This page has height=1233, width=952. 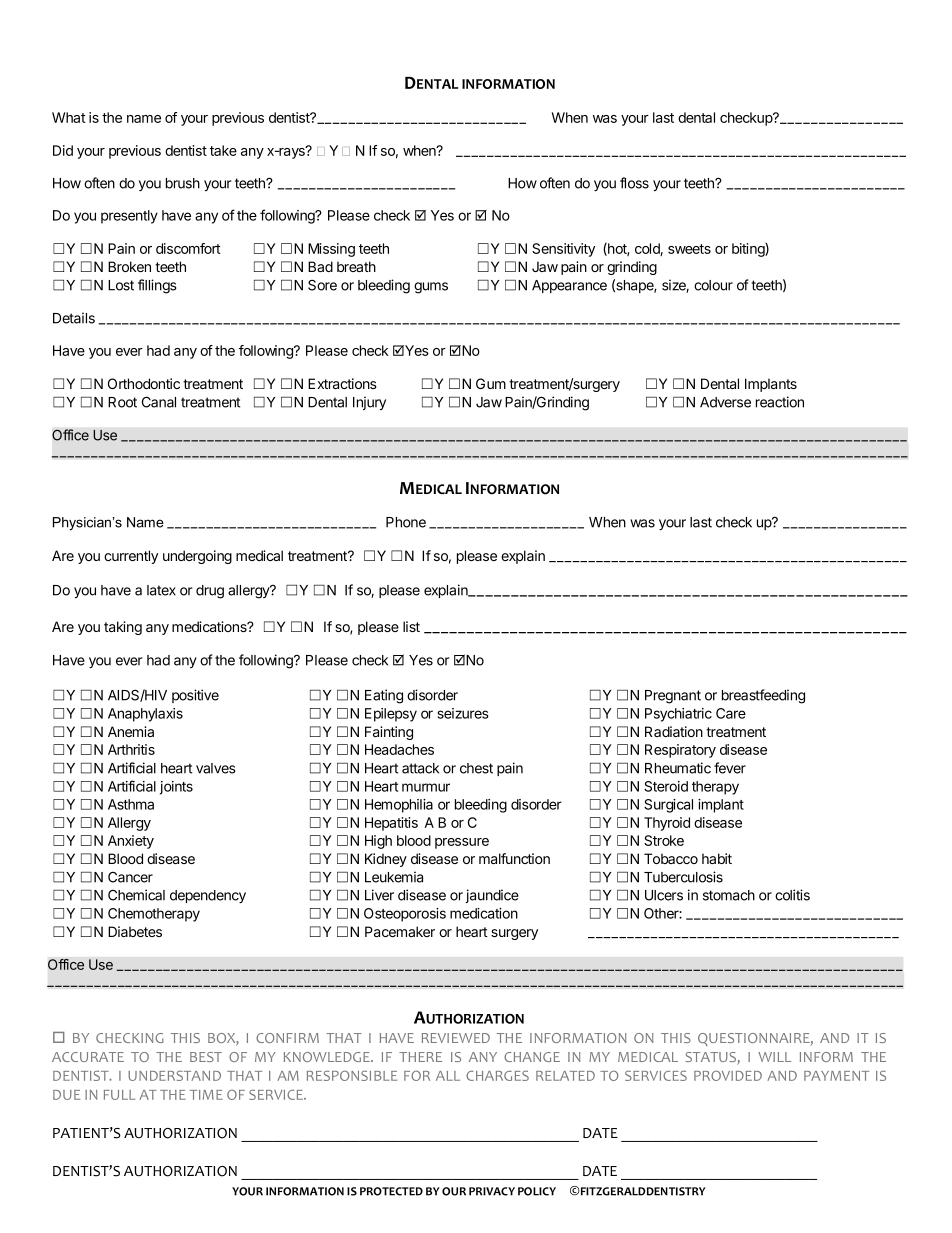 What do you see at coordinates (411, 626) in the page?
I see `list` at bounding box center [411, 626].
